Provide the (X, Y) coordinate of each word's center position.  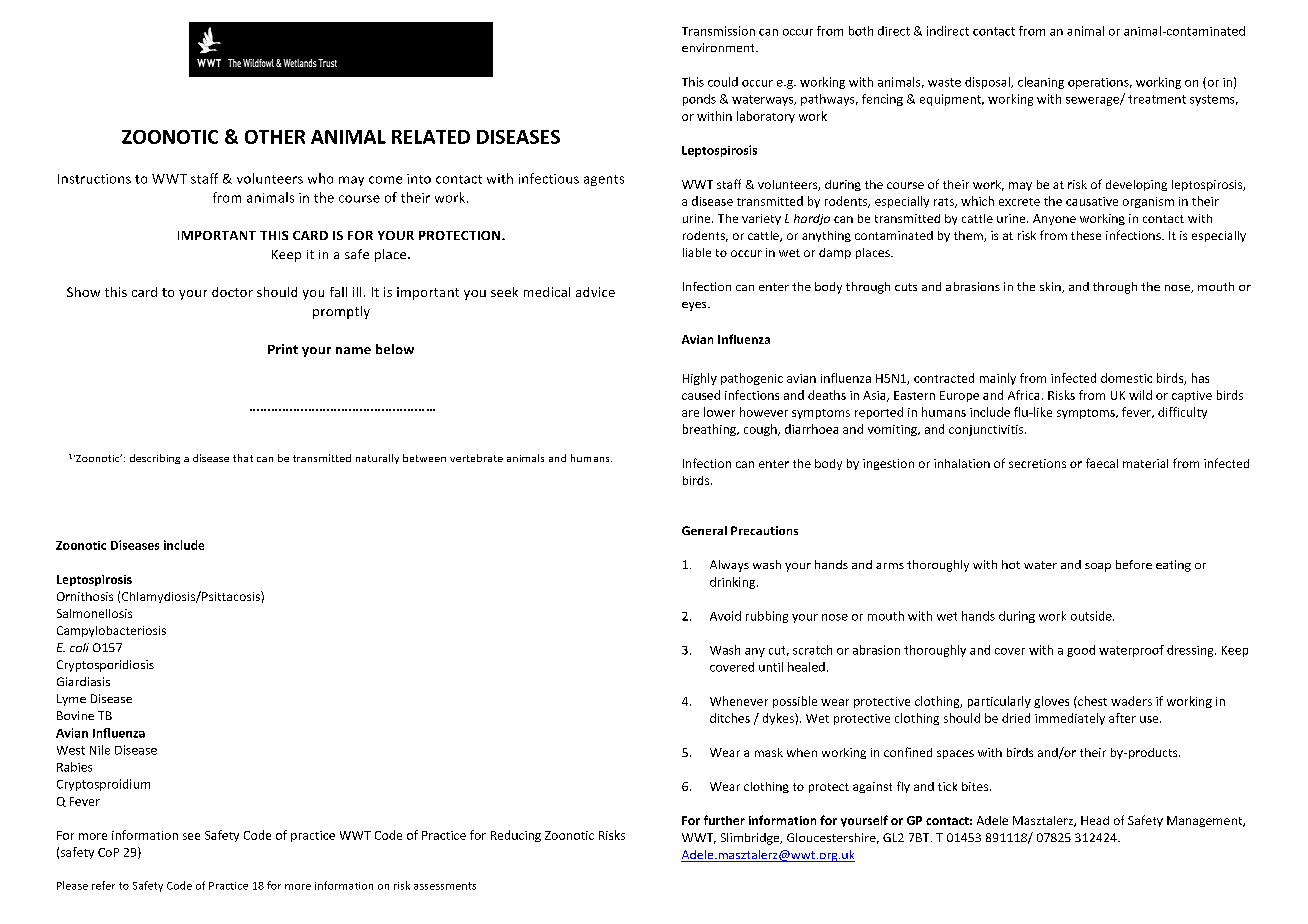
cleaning (1041, 83)
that (243, 458)
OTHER (275, 137)
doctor (232, 292)
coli (79, 647)
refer (103, 885)
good (1081, 651)
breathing (710, 430)
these (1086, 235)
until (771, 667)
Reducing (516, 836)
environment (719, 47)
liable (697, 252)
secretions (1037, 463)
